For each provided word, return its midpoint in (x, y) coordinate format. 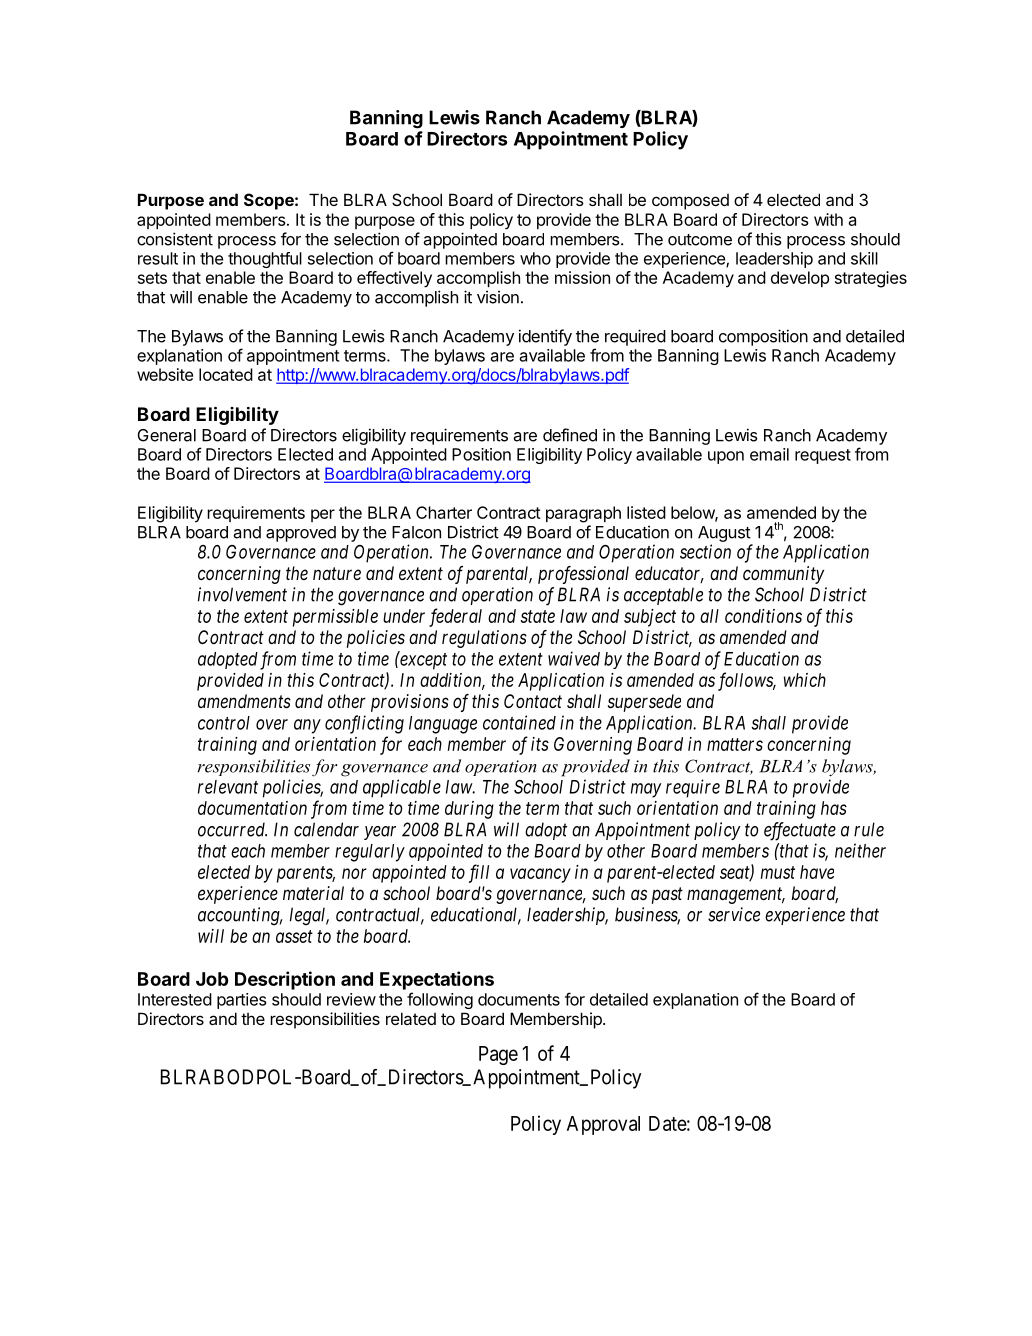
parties (242, 1001)
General (166, 435)
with (828, 219)
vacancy (540, 875)
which (805, 680)
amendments (244, 701)
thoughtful (265, 260)
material (313, 893)
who (535, 258)
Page (498, 1055)
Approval (603, 1125)
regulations (484, 639)
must (778, 872)
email (769, 454)
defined (570, 435)
